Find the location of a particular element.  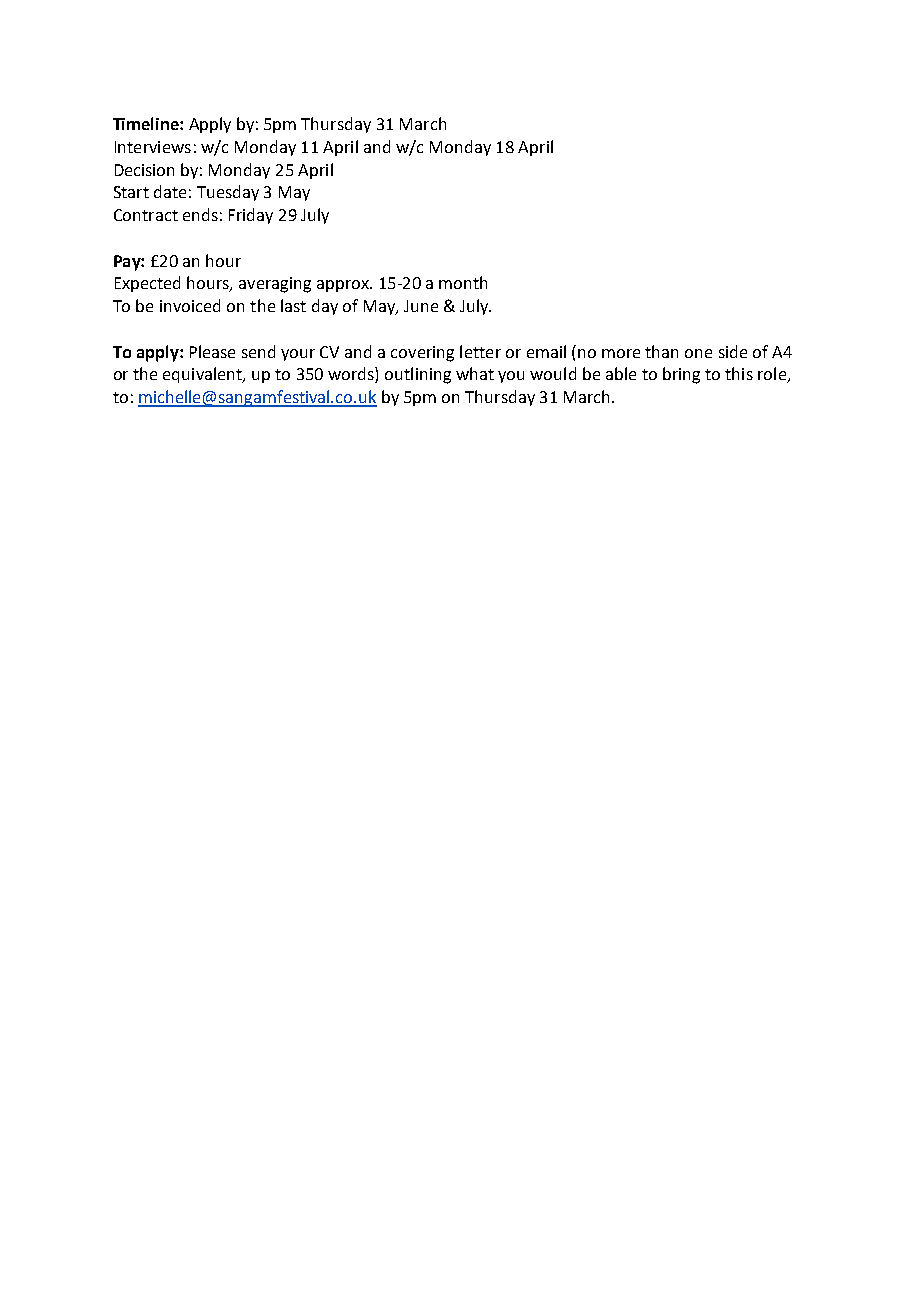

letter is located at coordinates (480, 351).
